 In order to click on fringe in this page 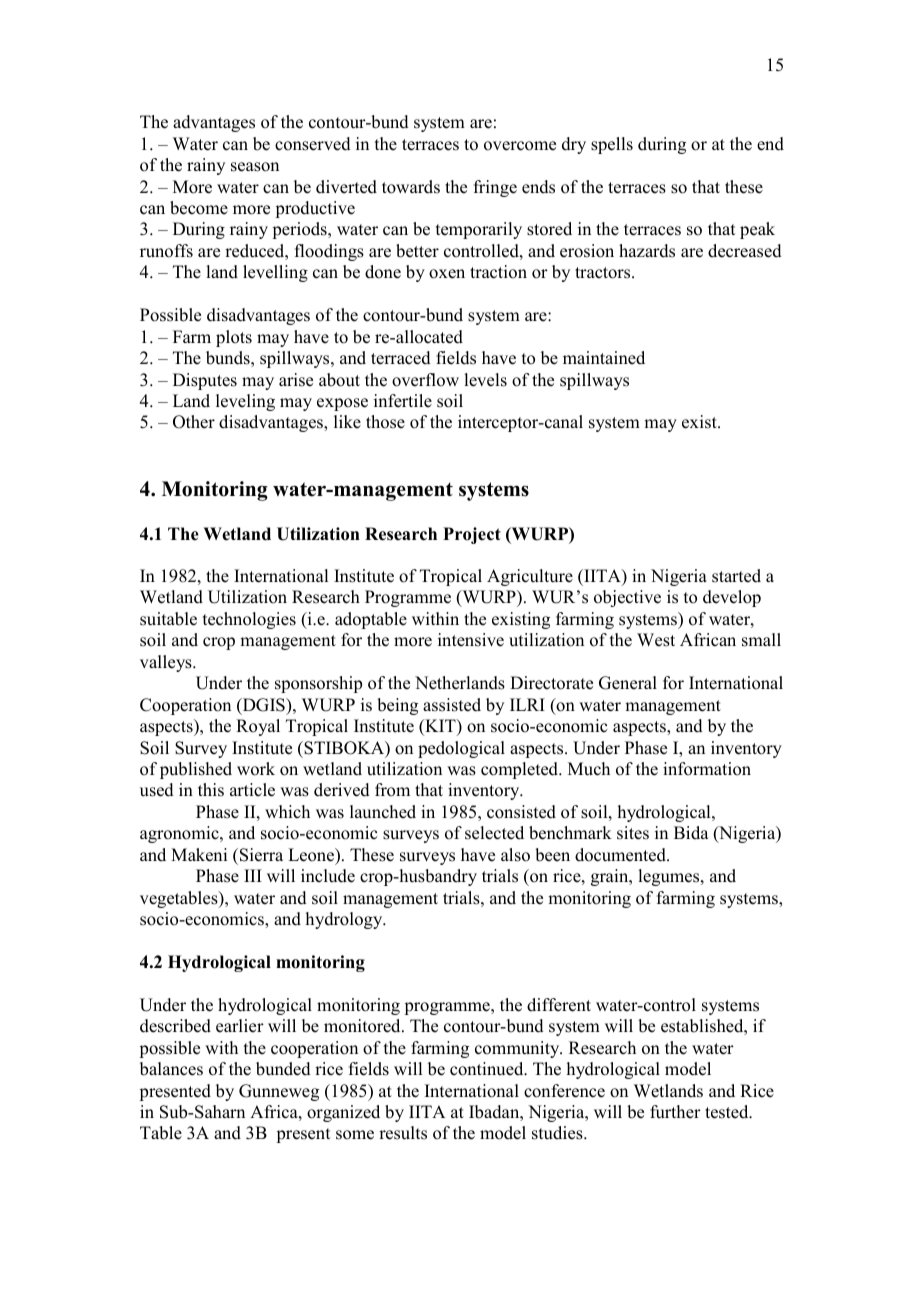, I will do `click(495, 188)`.
